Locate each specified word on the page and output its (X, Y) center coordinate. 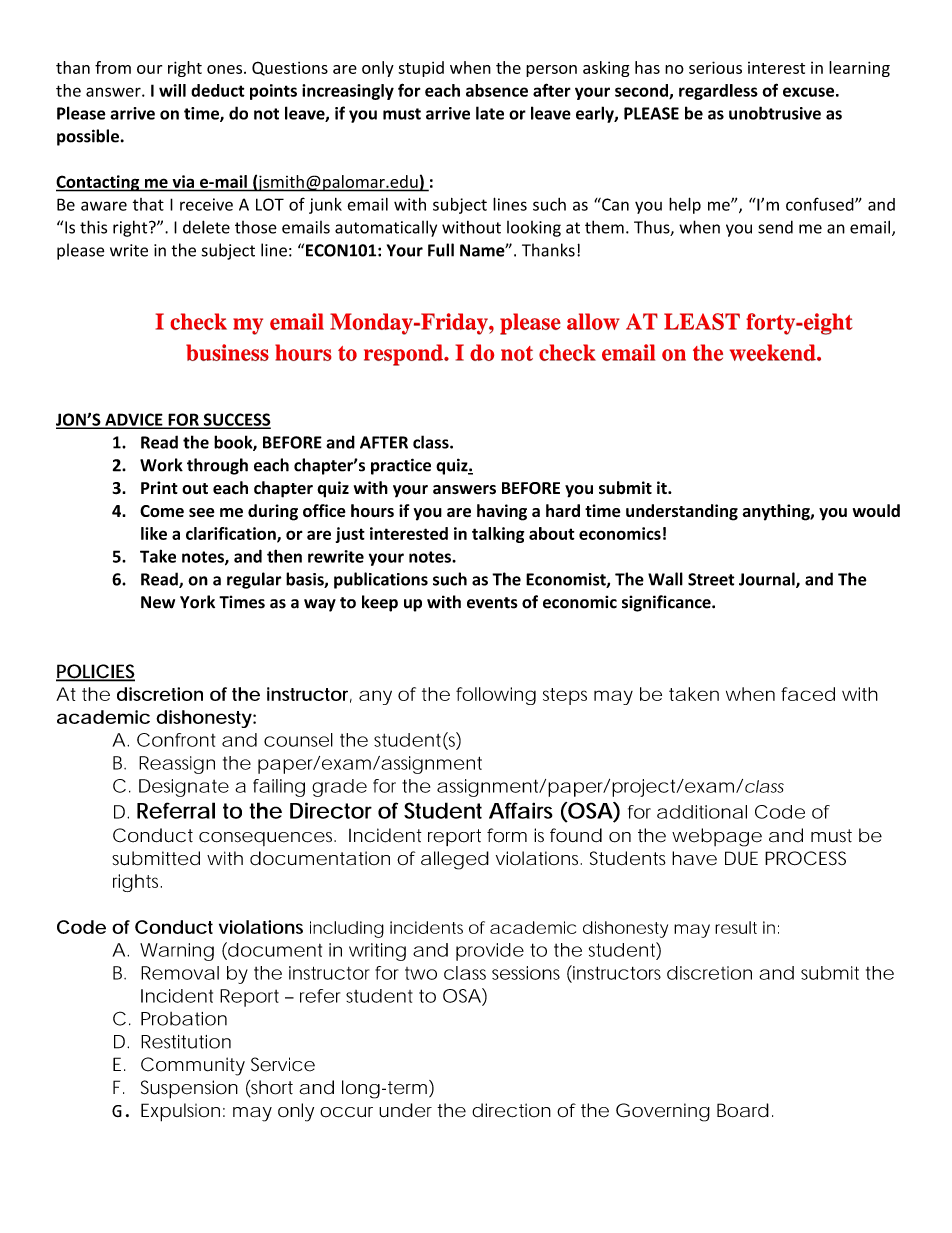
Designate (184, 788)
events (492, 603)
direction (511, 1110)
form (507, 835)
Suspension (189, 1089)
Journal (768, 580)
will (172, 90)
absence (497, 90)
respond (404, 355)
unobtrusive (775, 113)
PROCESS (805, 858)
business (227, 352)
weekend (774, 352)
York (197, 602)
